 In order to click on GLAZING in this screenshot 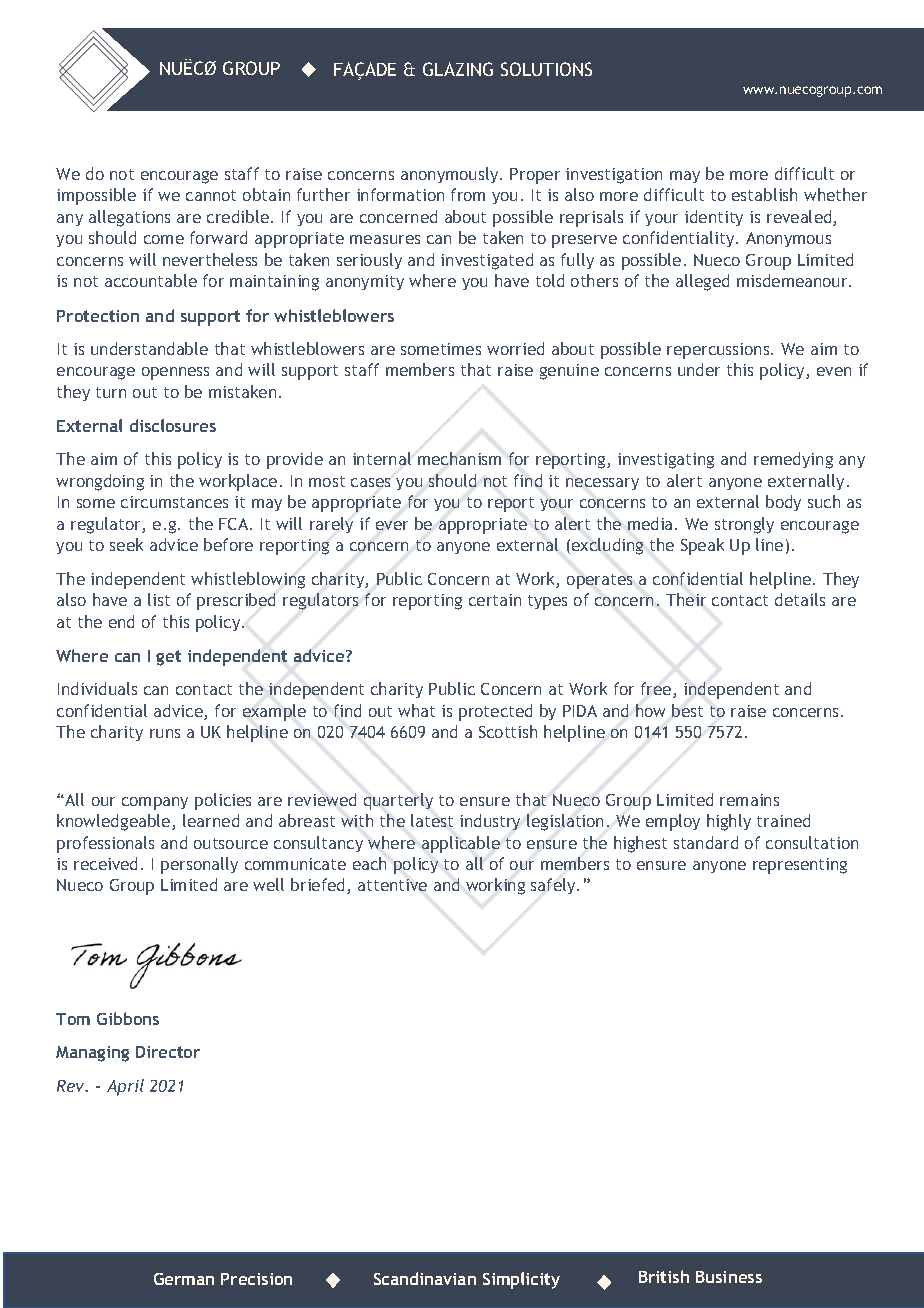, I will do `click(458, 69)`.
